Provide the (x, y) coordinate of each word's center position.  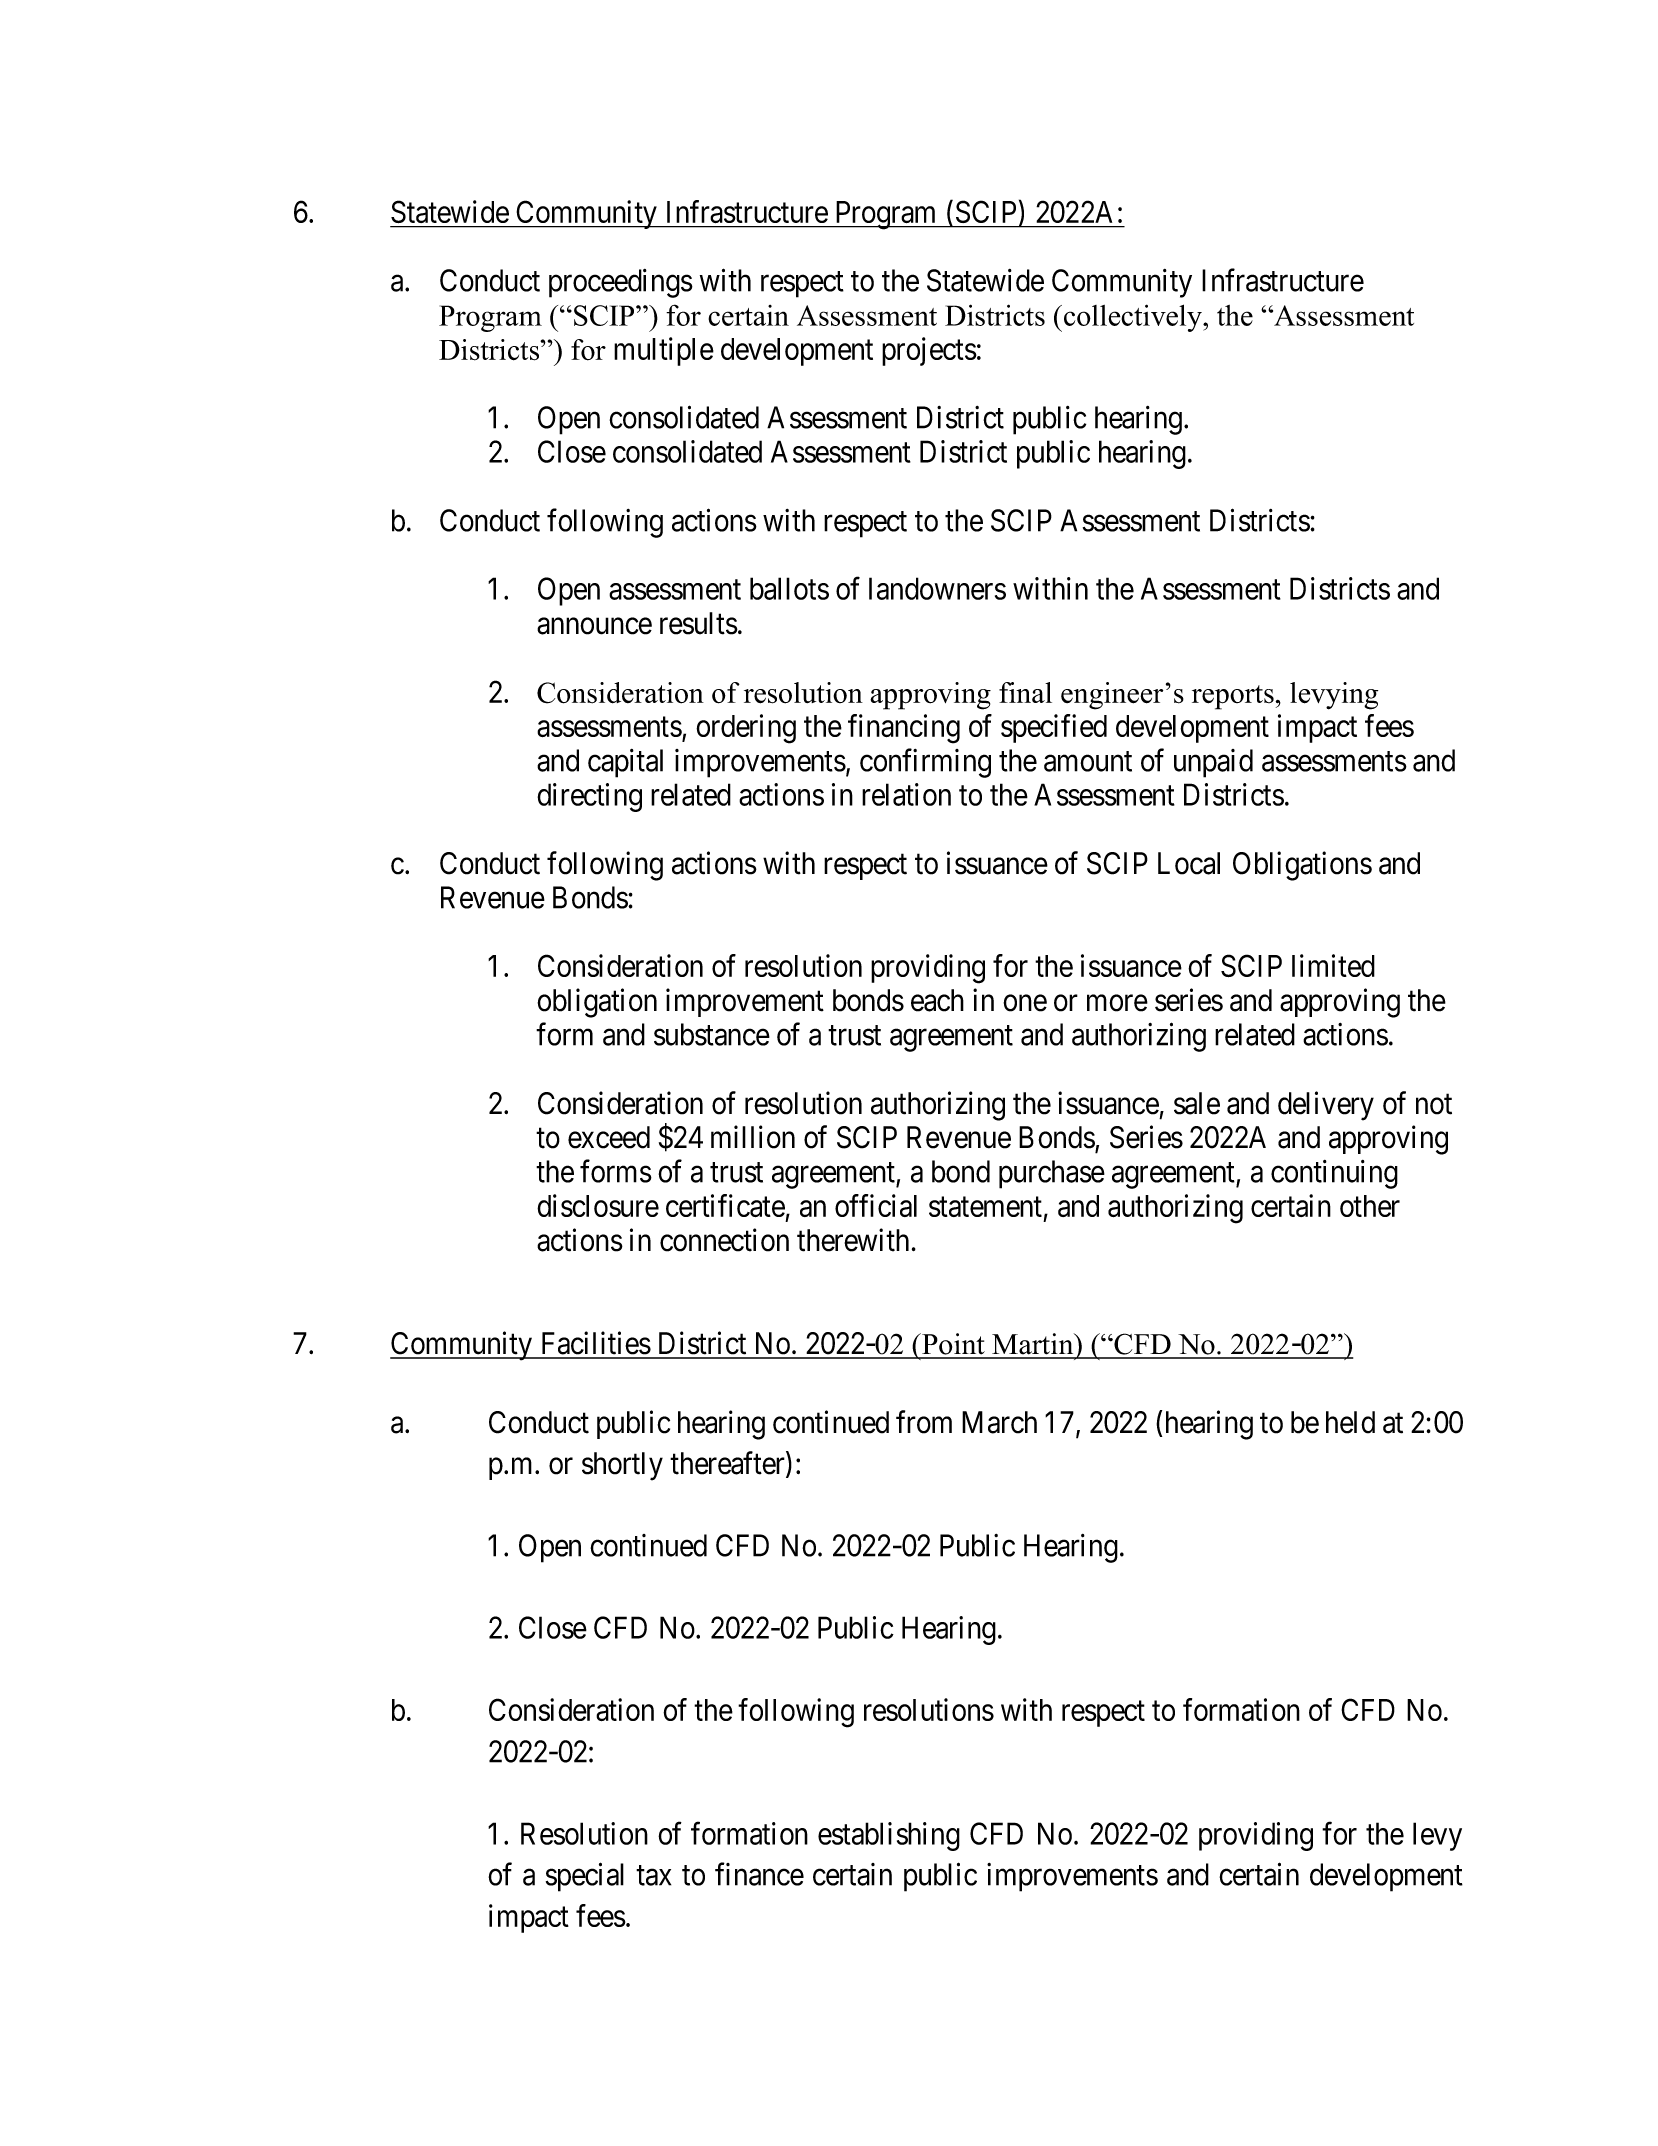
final (1025, 692)
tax (653, 1876)
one (1025, 1003)
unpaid (1213, 763)
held (1350, 1422)
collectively (1134, 318)
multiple (664, 351)
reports (1233, 697)
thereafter (728, 1464)
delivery (1326, 1106)
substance (712, 1034)
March (999, 1422)
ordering (746, 729)
